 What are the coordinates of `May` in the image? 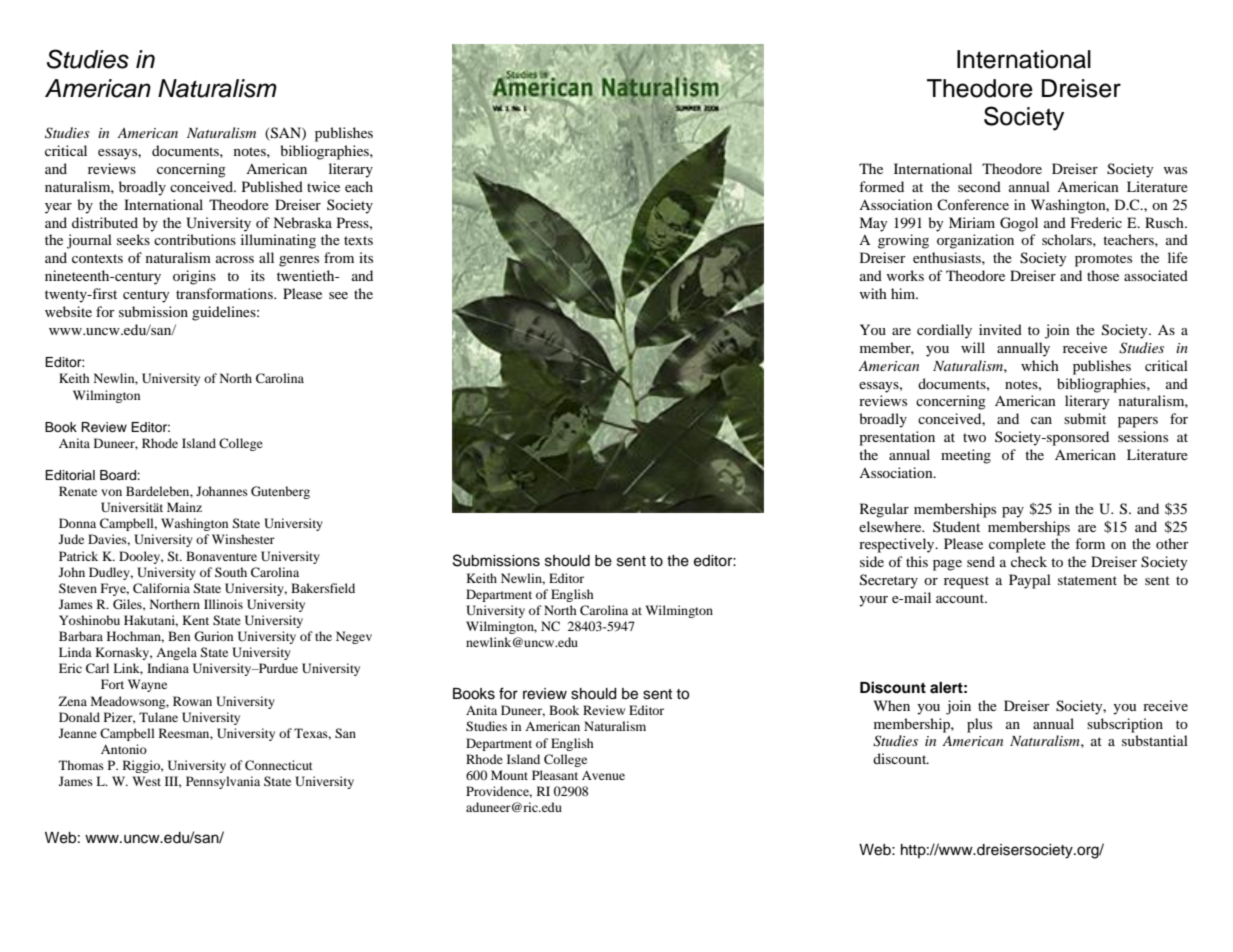 It's located at (873, 224).
